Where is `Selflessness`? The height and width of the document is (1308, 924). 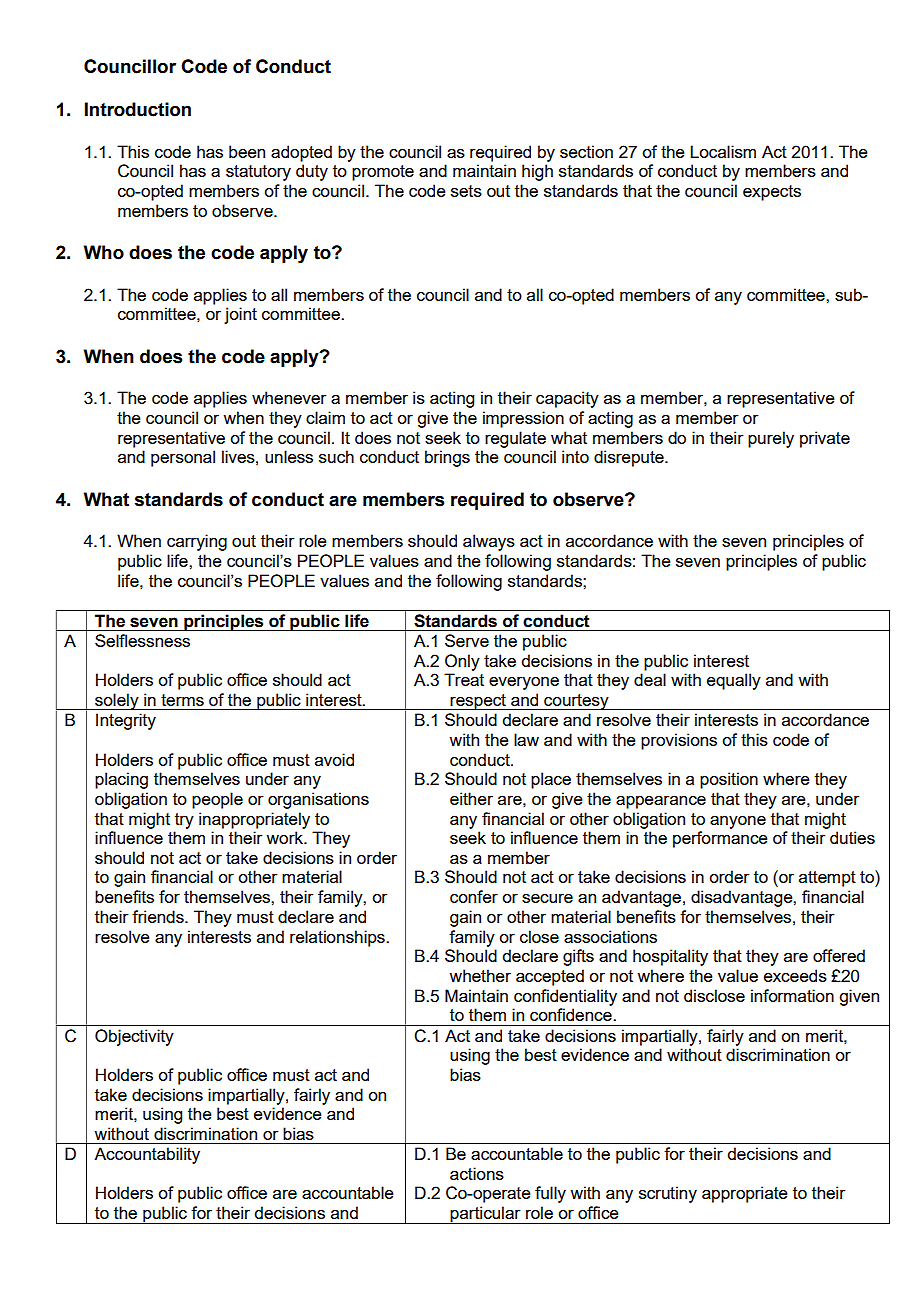 Selflessness is located at coordinates (142, 640).
